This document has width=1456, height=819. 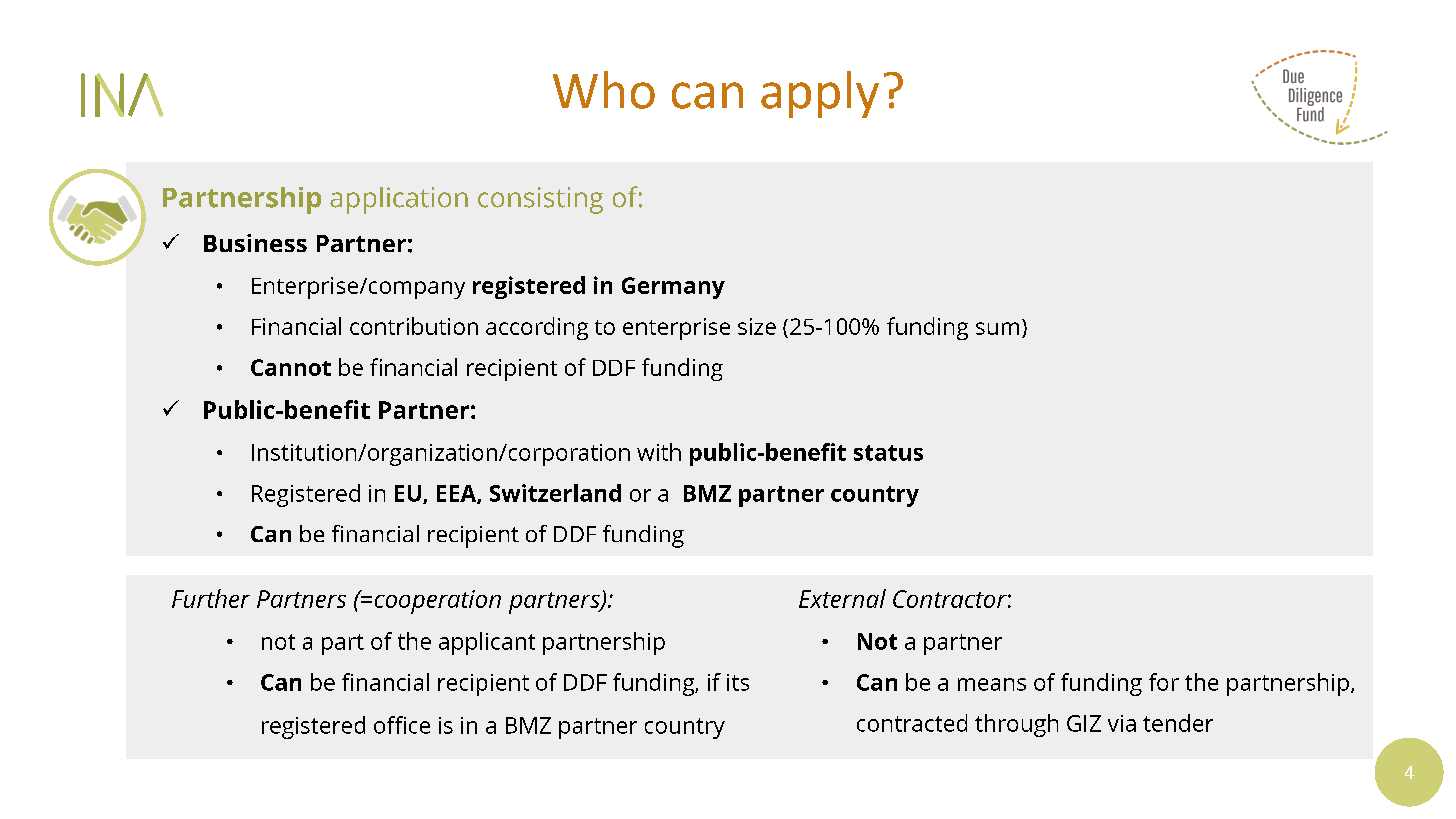 I want to click on consisting, so click(x=540, y=200).
